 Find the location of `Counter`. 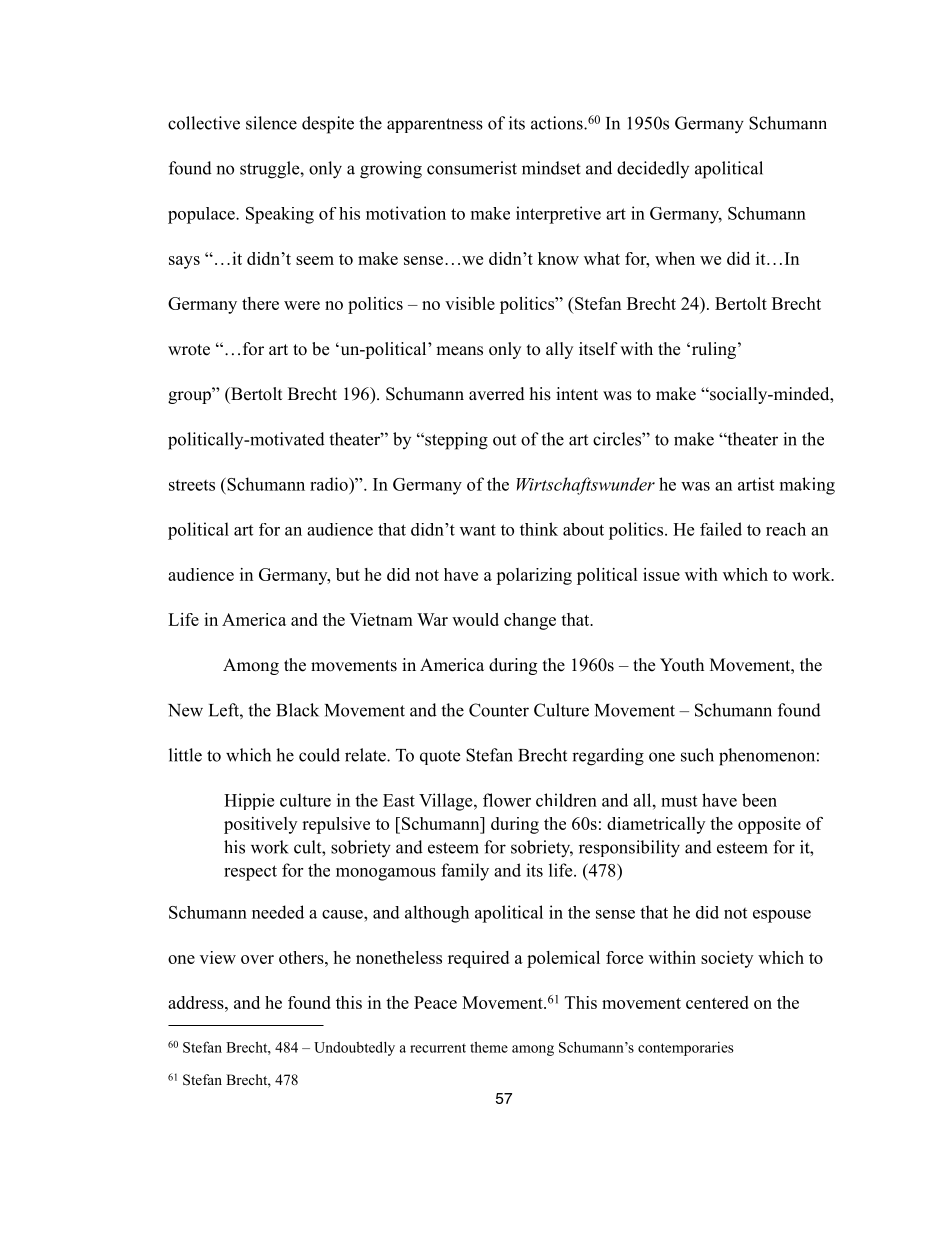

Counter is located at coordinates (499, 710).
